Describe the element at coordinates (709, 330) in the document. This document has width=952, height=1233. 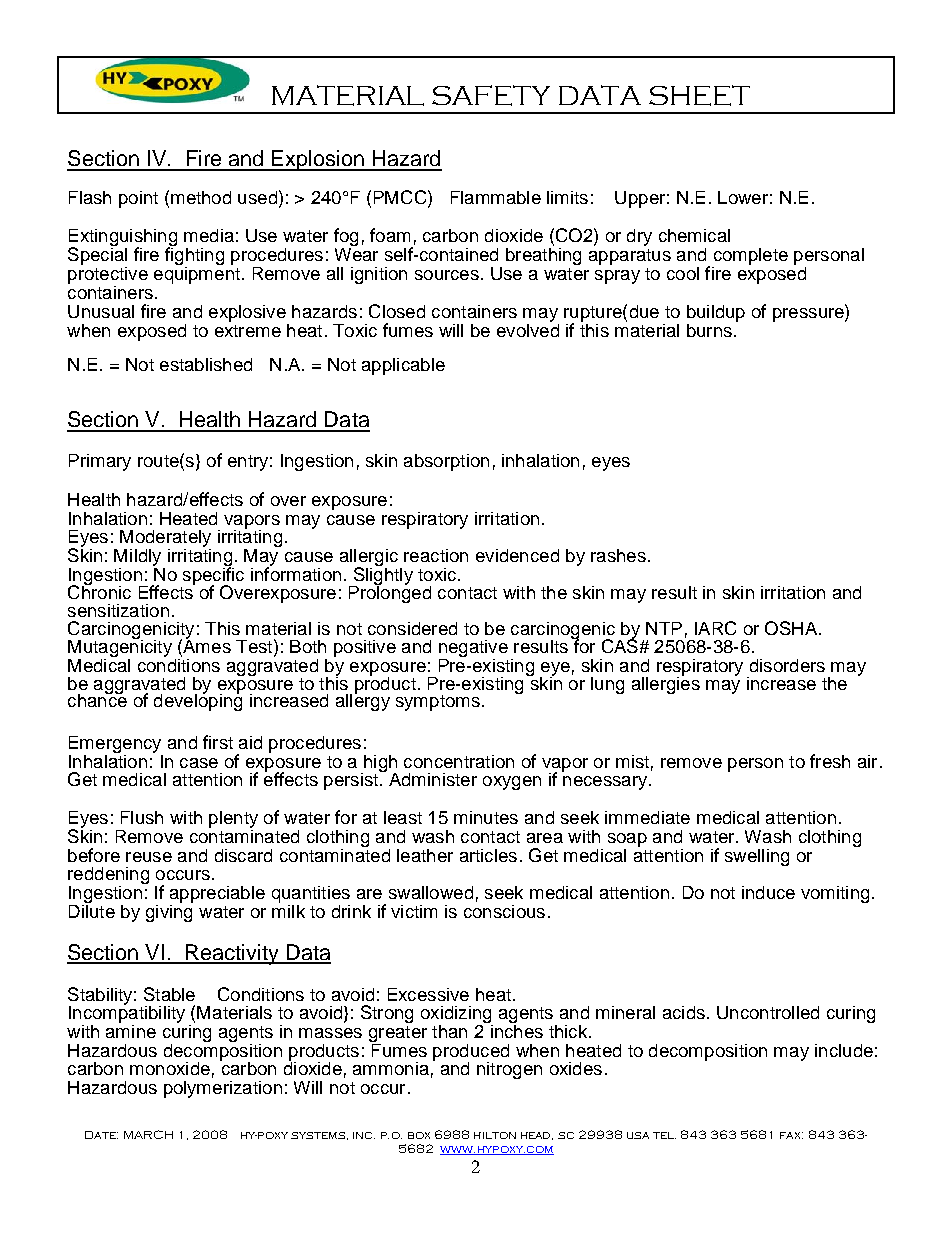
I see `burns` at that location.
